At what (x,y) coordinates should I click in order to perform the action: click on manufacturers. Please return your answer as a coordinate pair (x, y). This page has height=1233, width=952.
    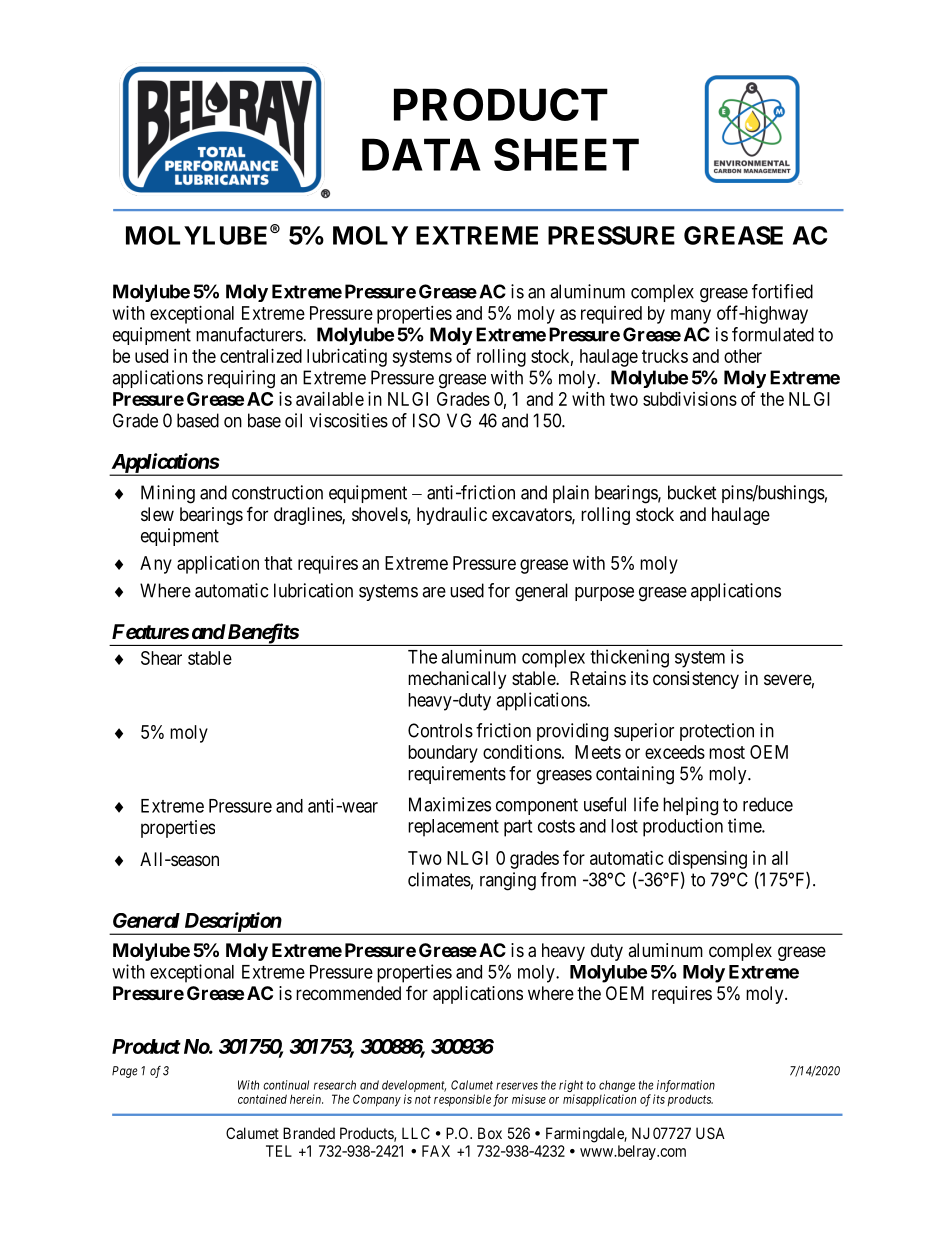
    Looking at the image, I should click on (250, 334).
